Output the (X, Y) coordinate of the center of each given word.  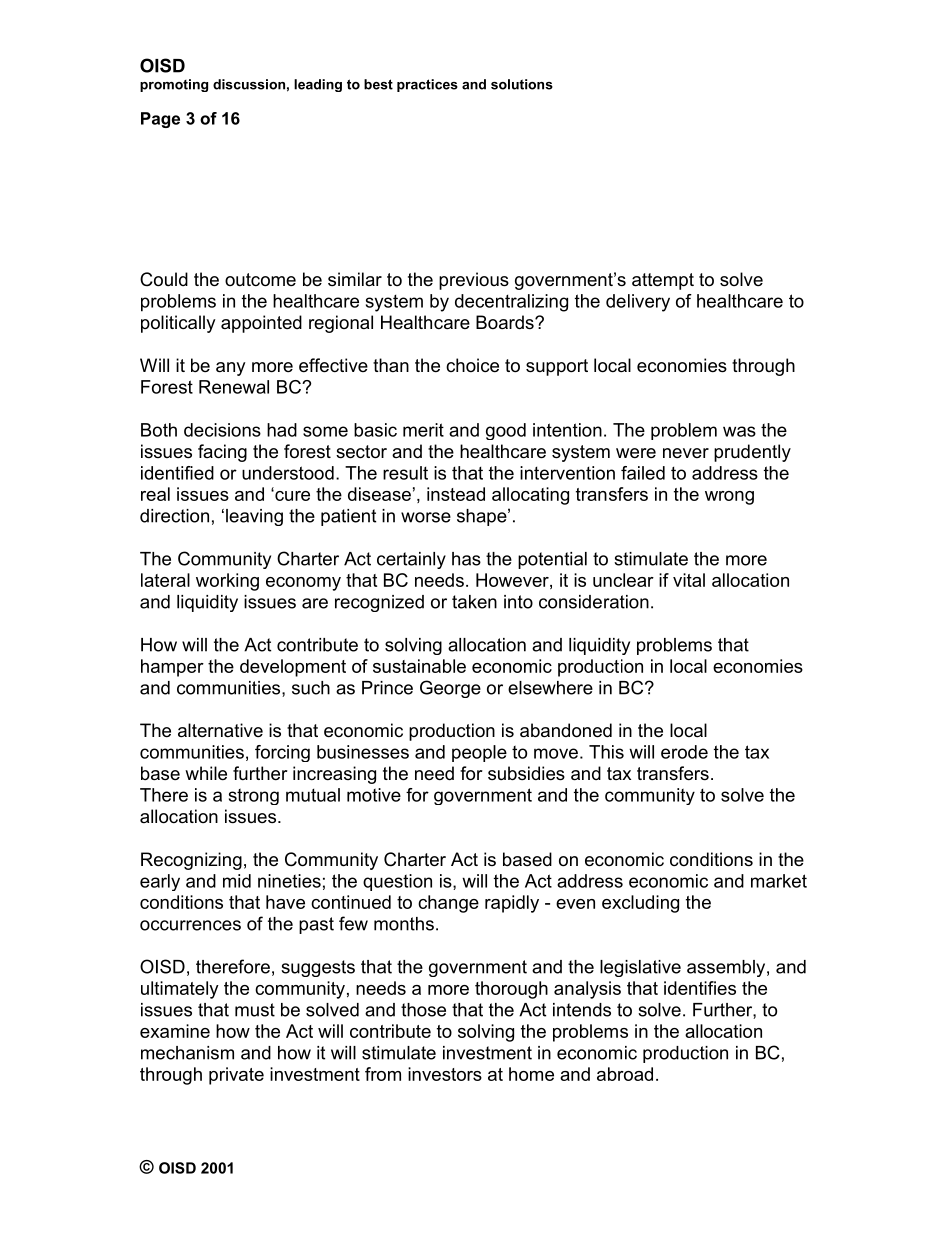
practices (427, 85)
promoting (174, 85)
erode (684, 752)
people (479, 753)
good (506, 431)
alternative (220, 730)
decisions (222, 430)
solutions (522, 84)
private (236, 1076)
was (739, 431)
